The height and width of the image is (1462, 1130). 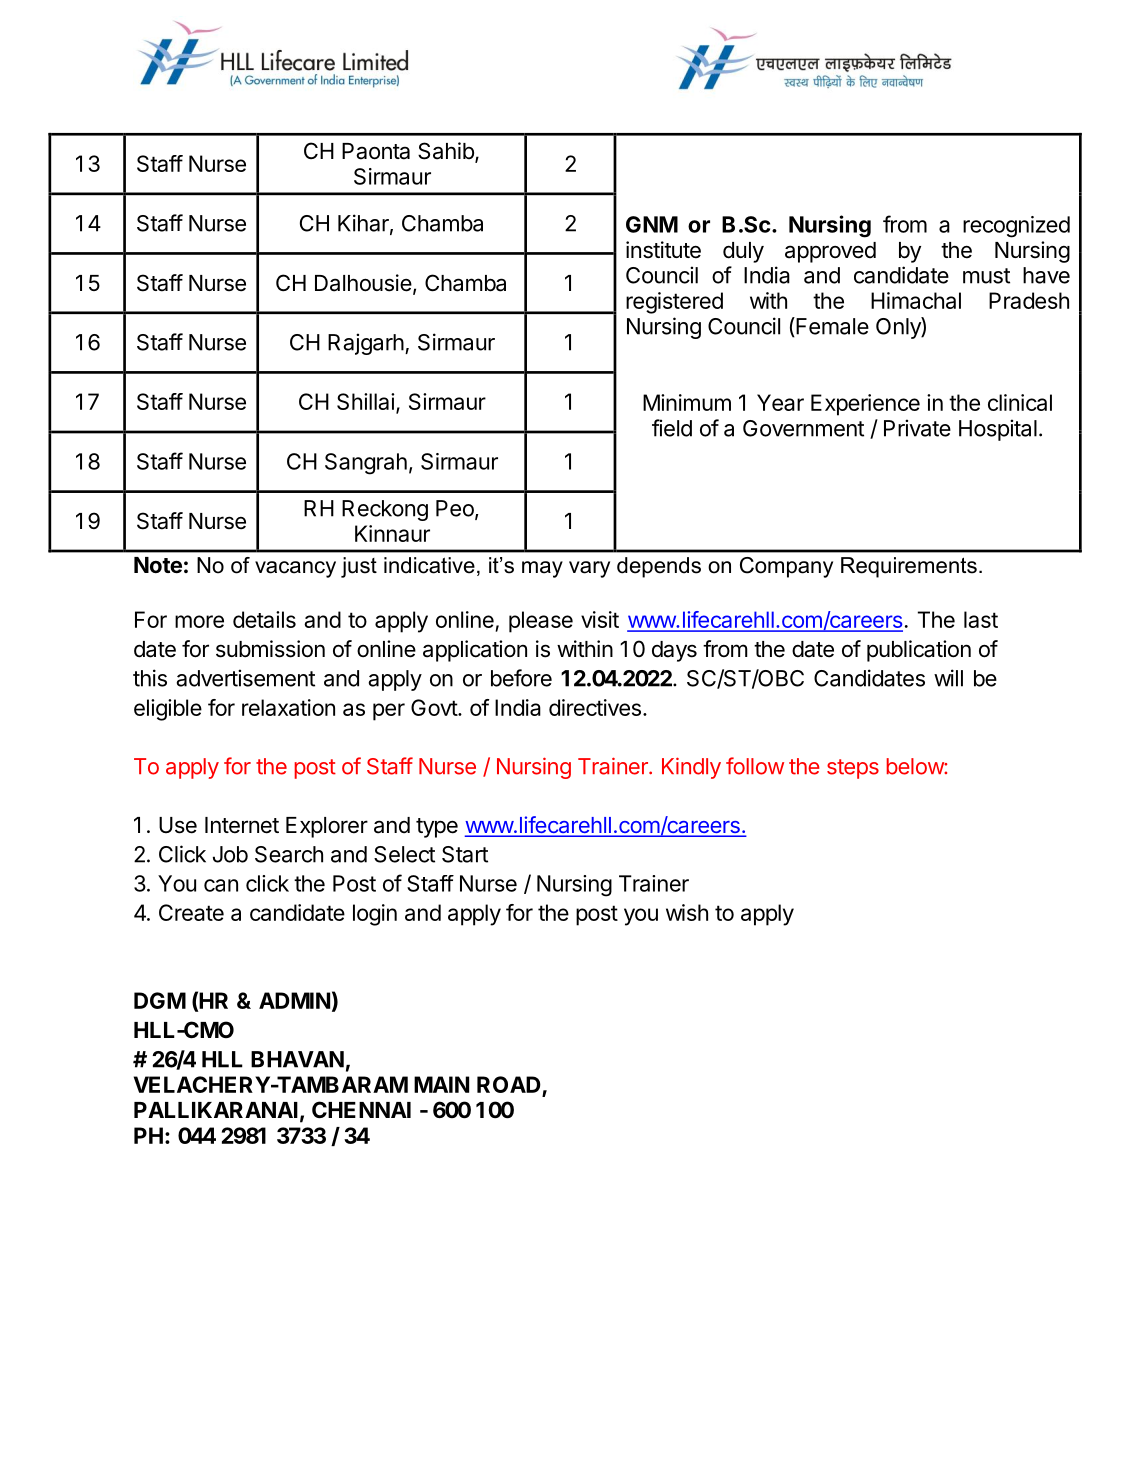 What do you see at coordinates (361, 1109) in the image?
I see `CHENNAI` at bounding box center [361, 1109].
